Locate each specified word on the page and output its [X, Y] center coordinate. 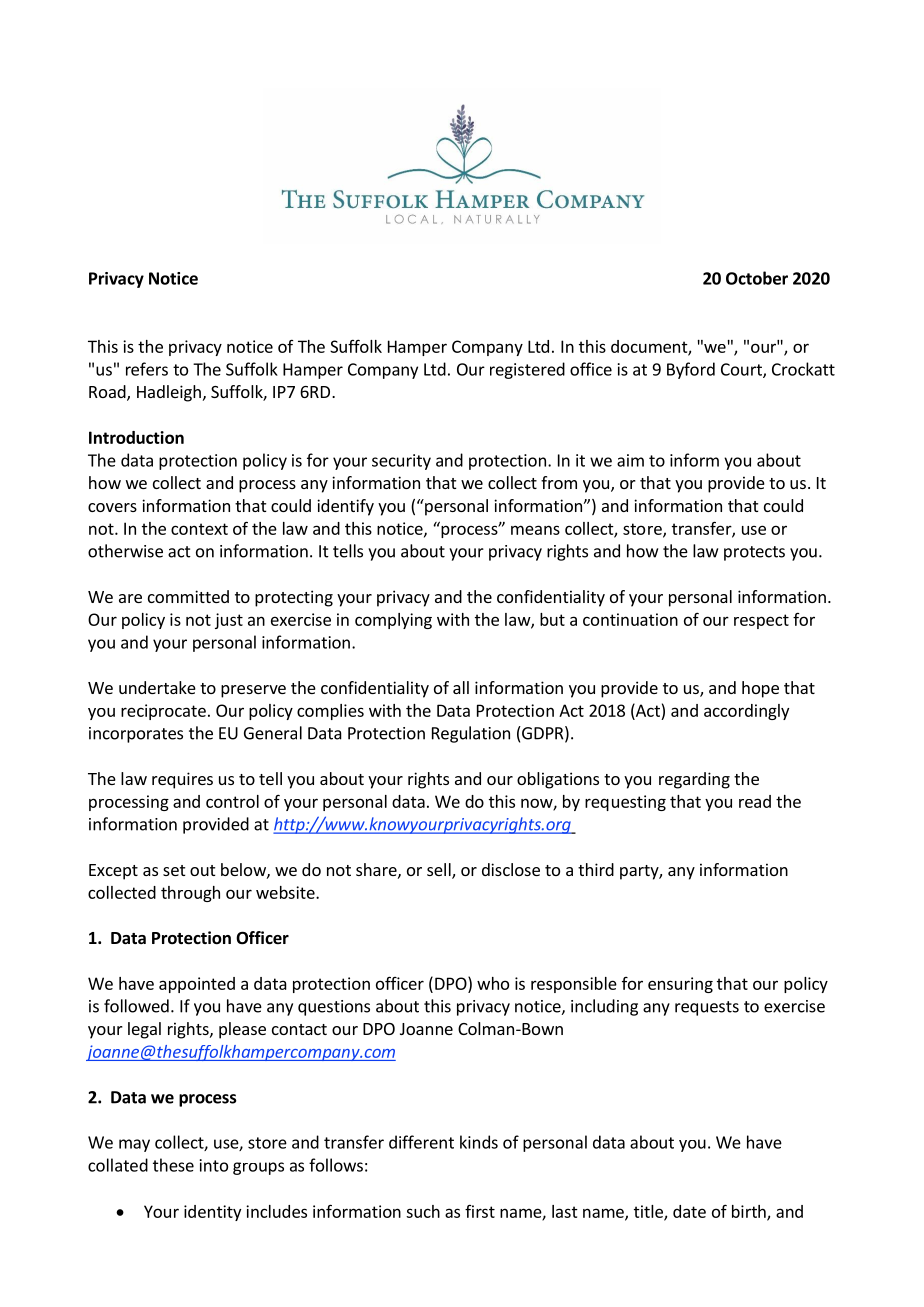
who [493, 983]
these [173, 1165]
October [757, 278]
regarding [694, 780]
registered [527, 370]
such [423, 1211]
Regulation [471, 734]
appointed [197, 985]
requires [182, 780]
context [199, 529]
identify [345, 507]
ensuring [680, 985]
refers [147, 369]
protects [754, 553]
